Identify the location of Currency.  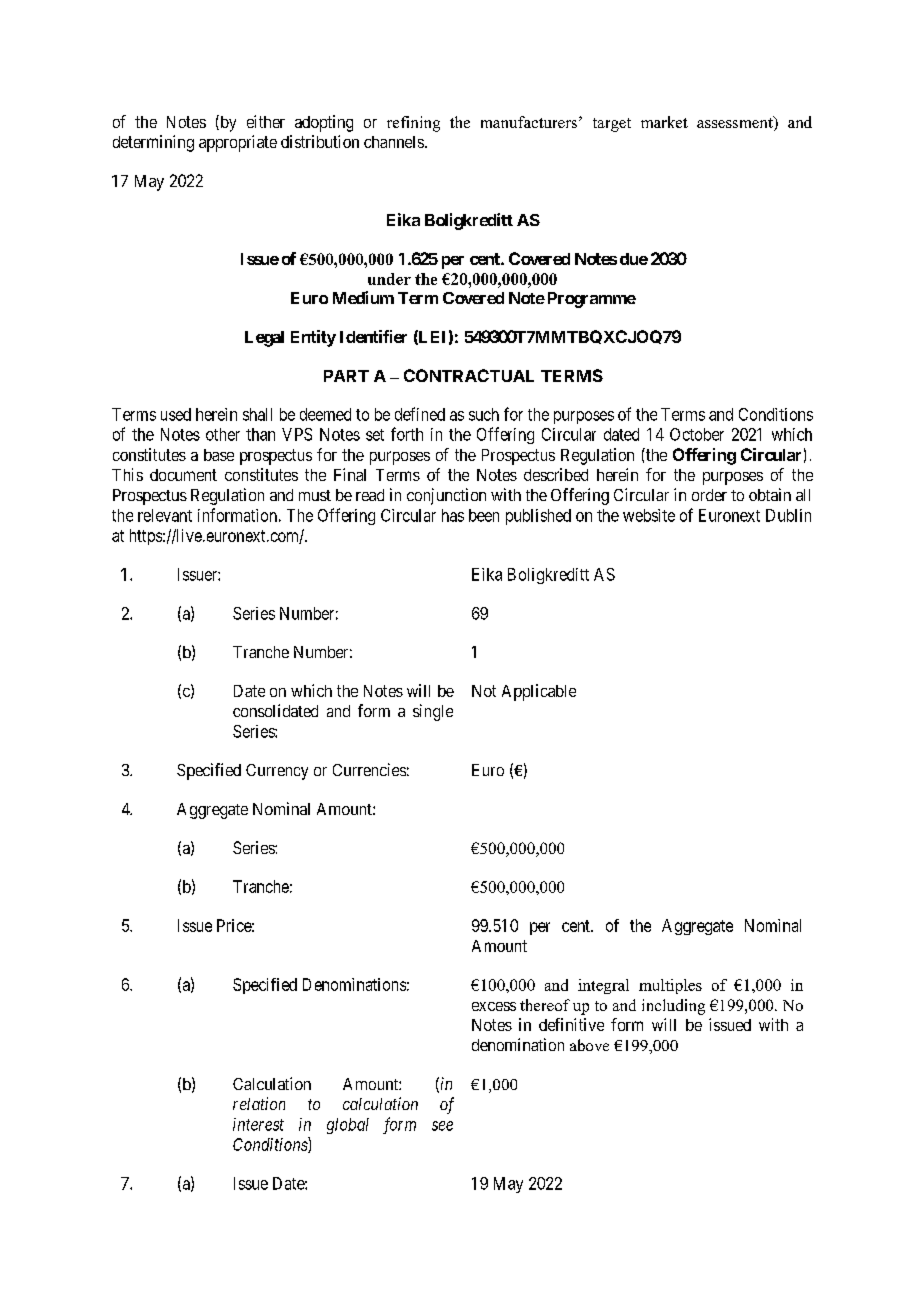
(277, 772).
